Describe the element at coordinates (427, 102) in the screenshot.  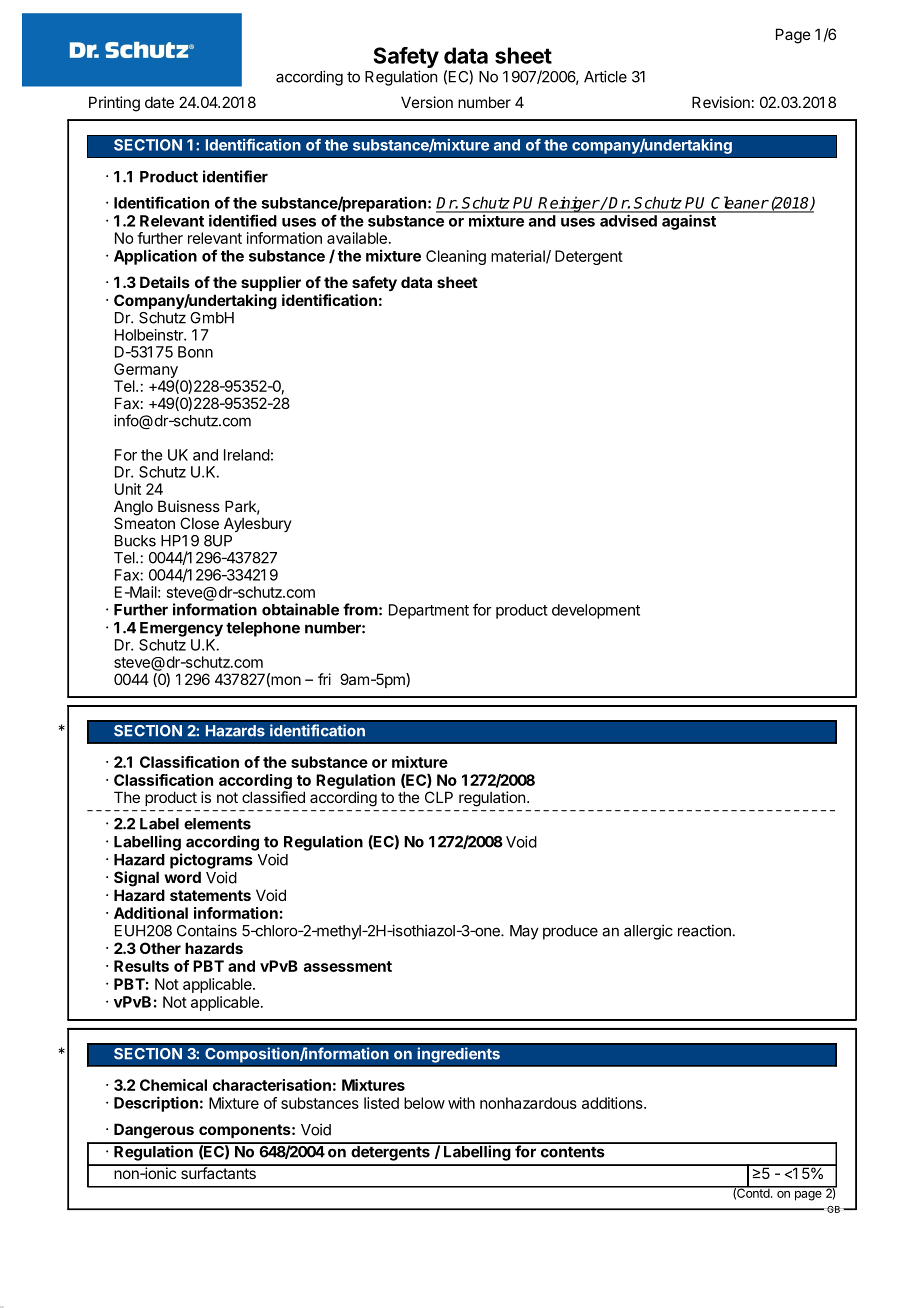
I see `Version` at that location.
